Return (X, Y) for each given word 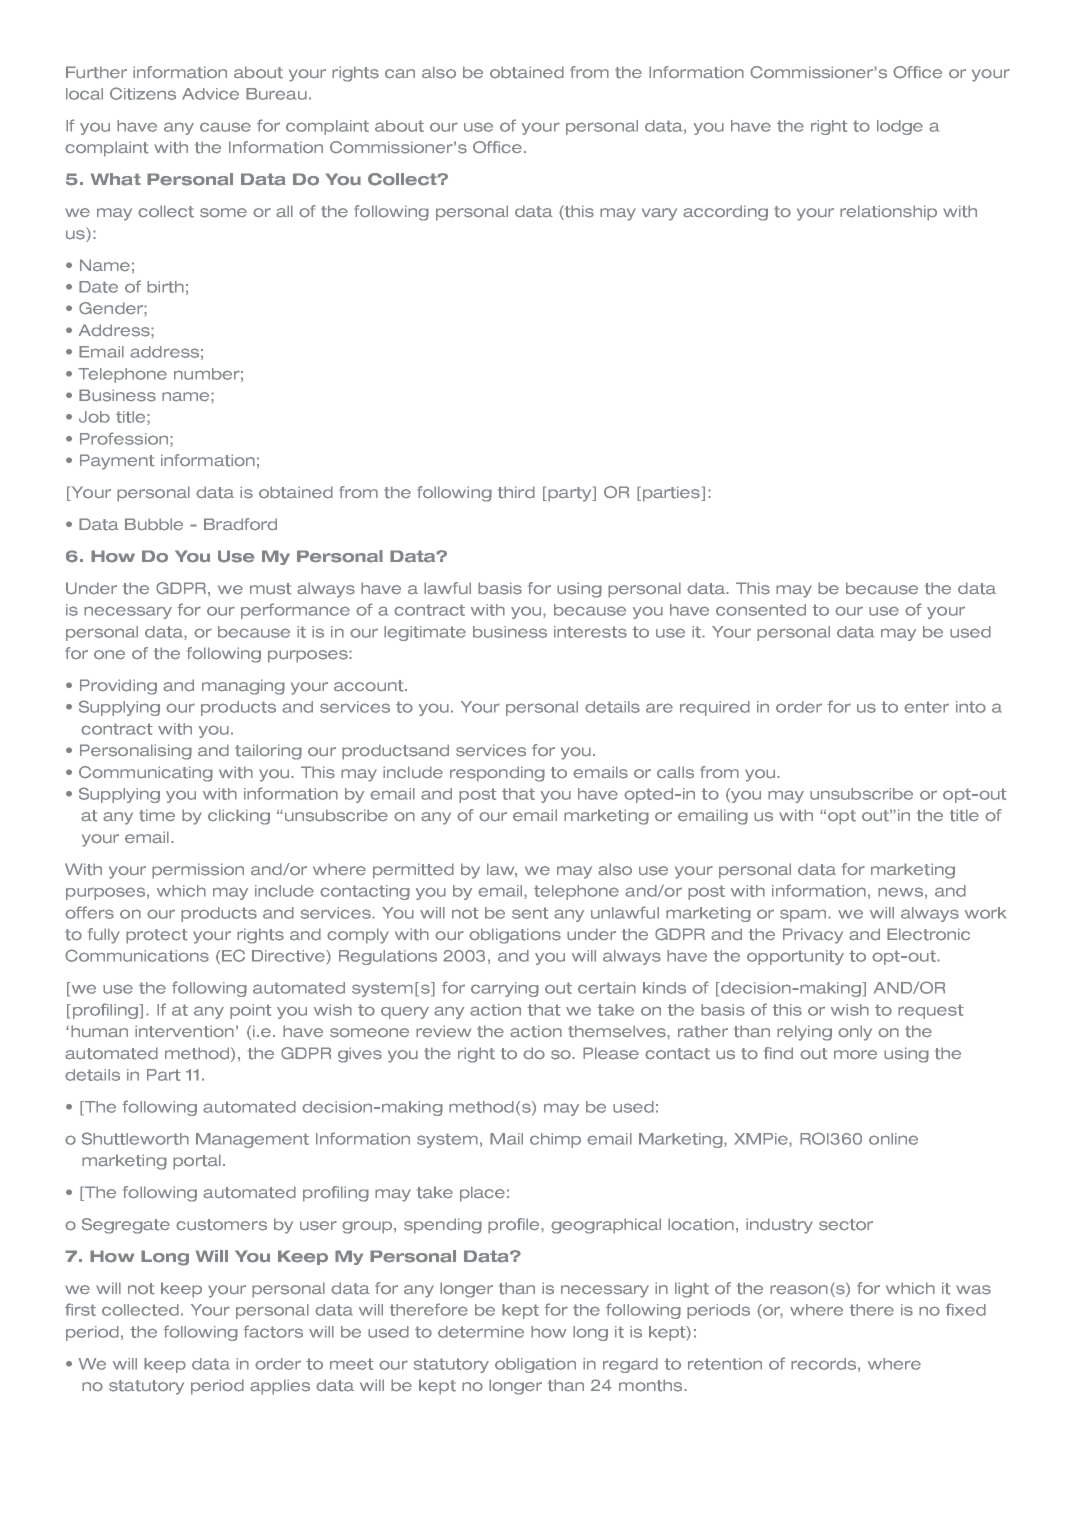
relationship (888, 213)
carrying (505, 989)
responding (497, 774)
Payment (117, 462)
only (855, 1033)
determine (481, 1332)
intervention (184, 1031)
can (400, 74)
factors (273, 1331)
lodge (900, 127)
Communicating (146, 774)
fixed (965, 1309)
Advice (210, 94)
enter (926, 707)
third (516, 492)
